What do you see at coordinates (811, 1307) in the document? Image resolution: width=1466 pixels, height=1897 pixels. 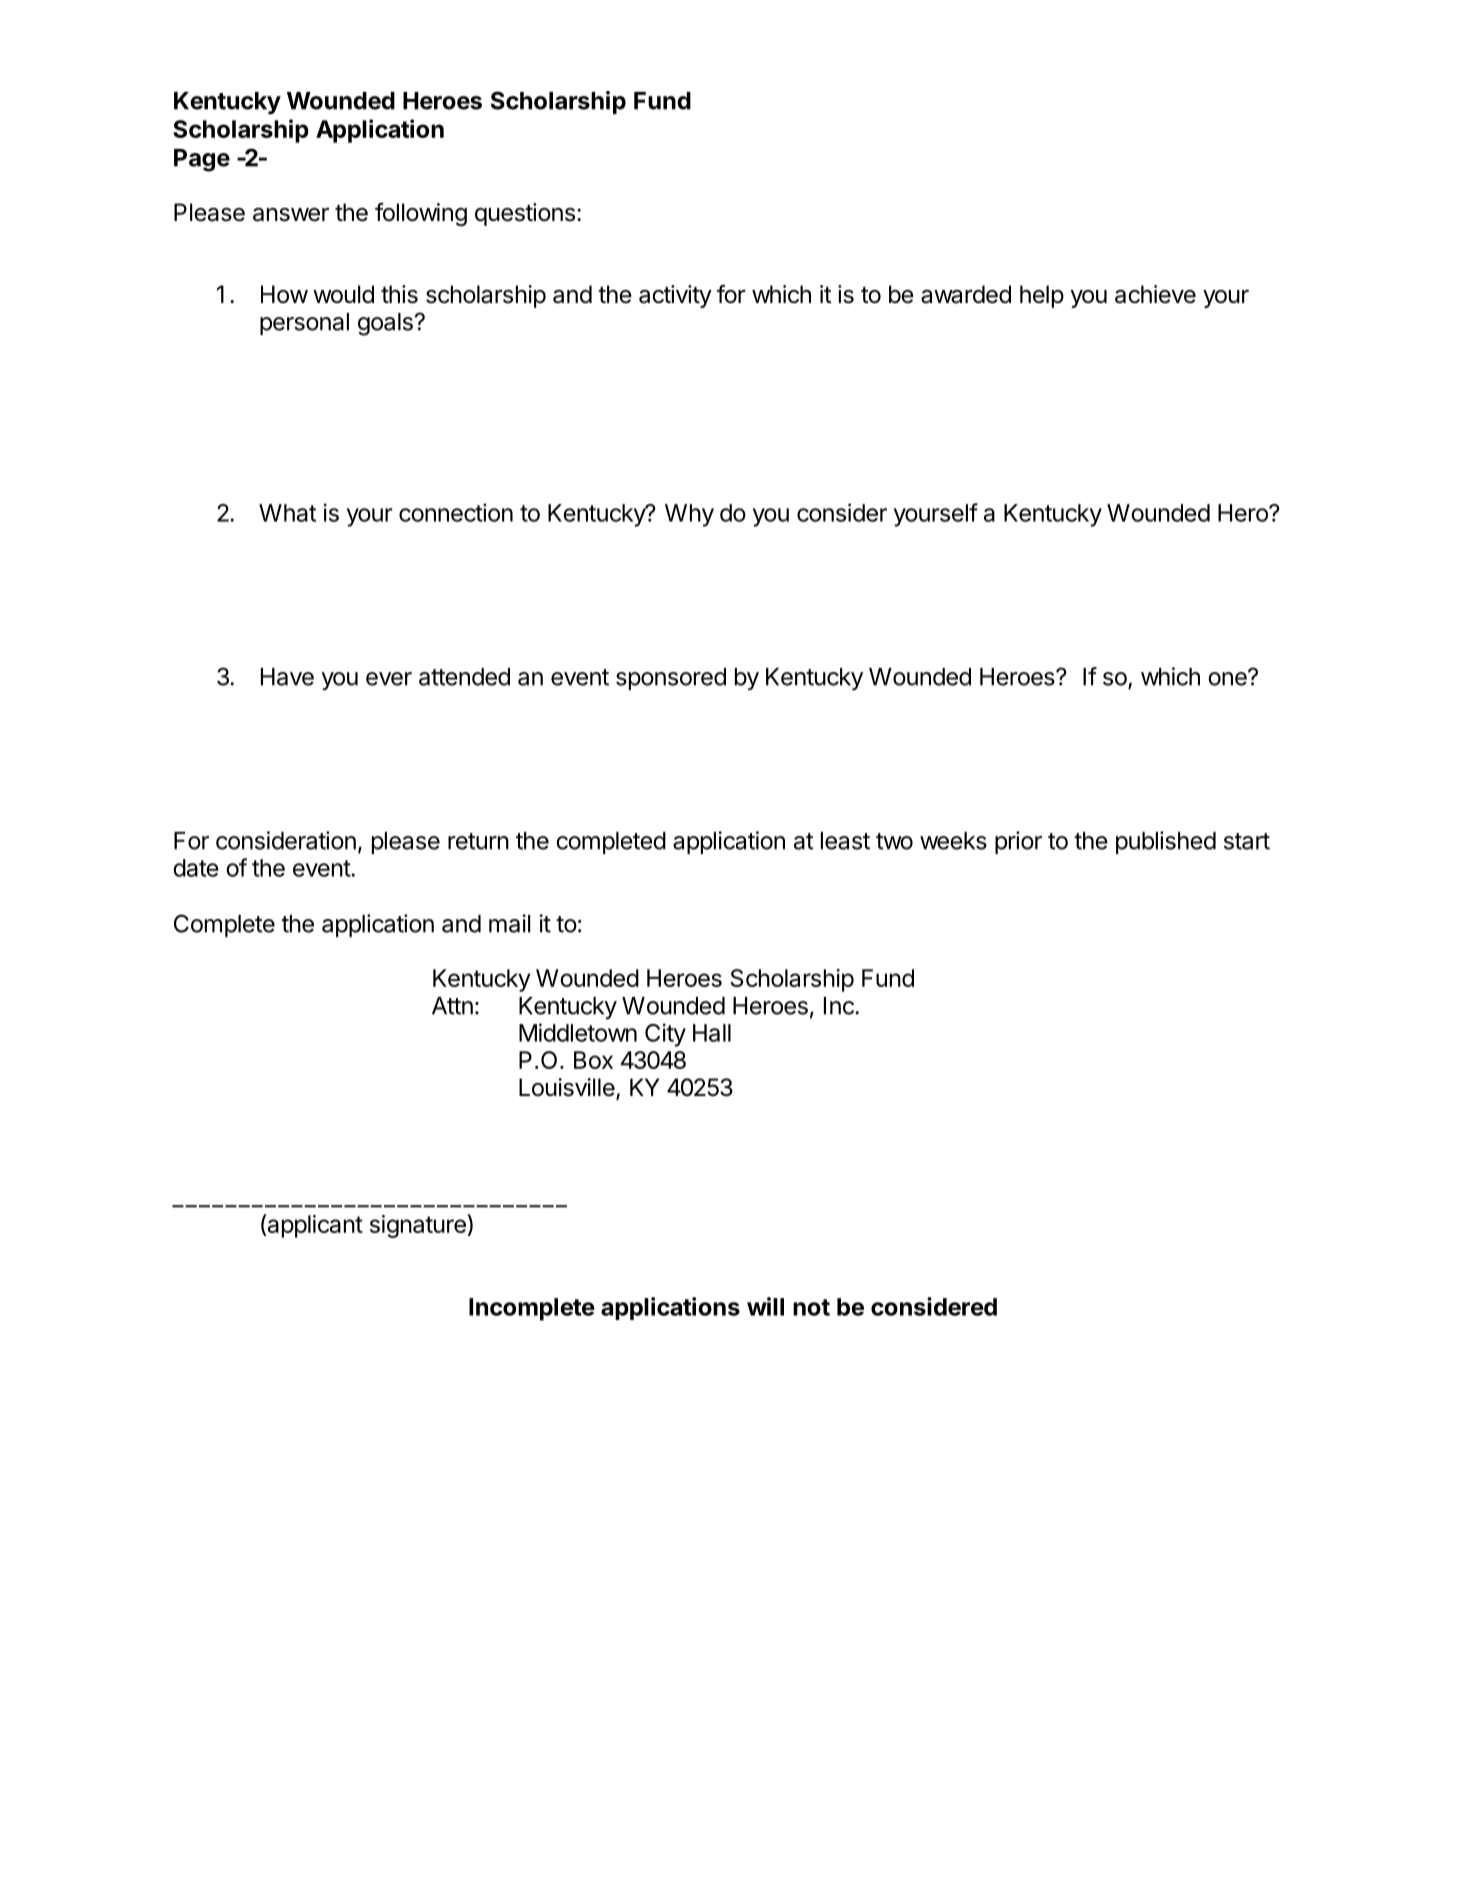 I see `not` at bounding box center [811, 1307].
